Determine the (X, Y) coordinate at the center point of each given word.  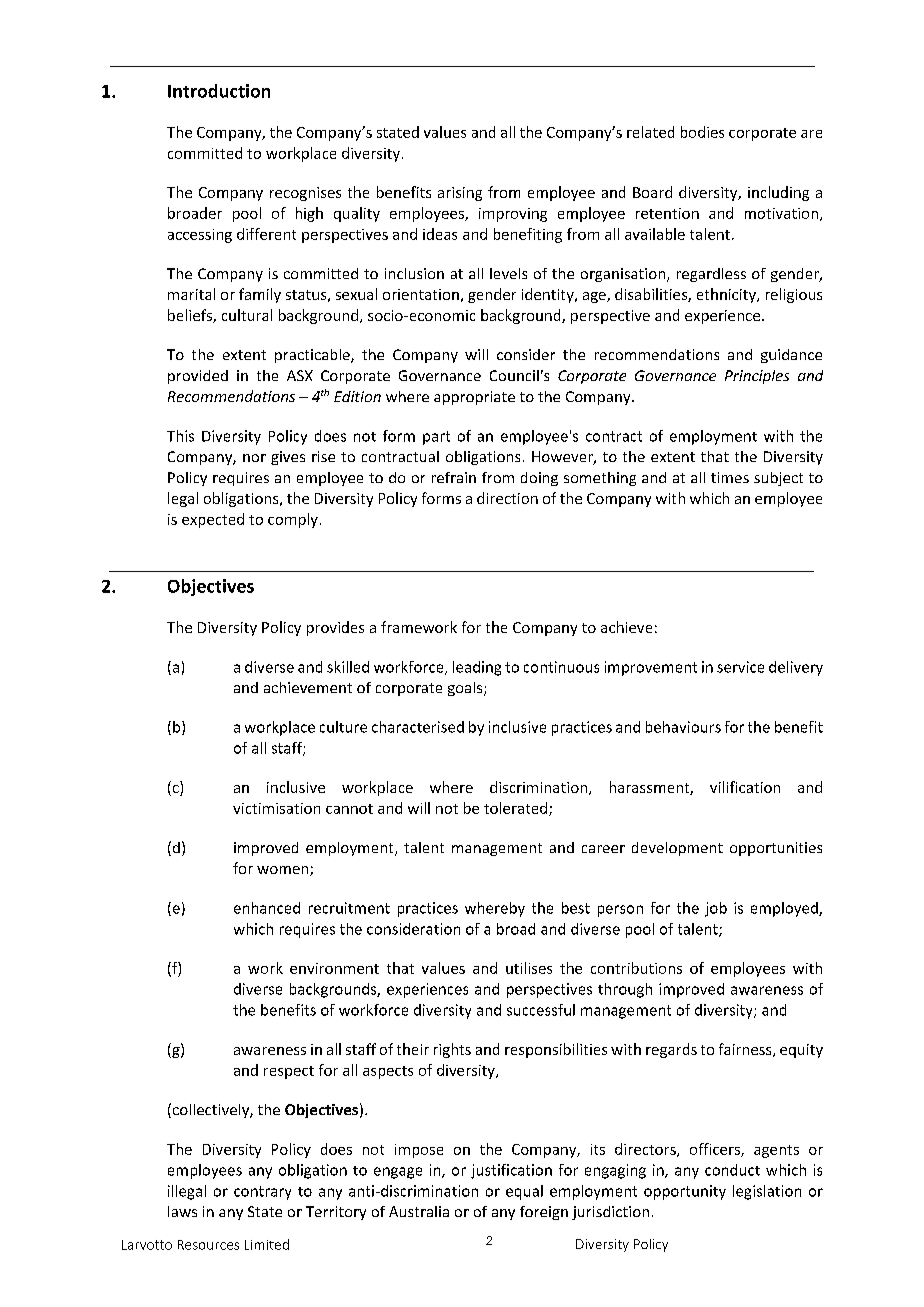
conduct (732, 1170)
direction (507, 498)
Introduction (219, 91)
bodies (702, 132)
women (284, 871)
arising (460, 194)
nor (254, 458)
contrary (262, 1193)
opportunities (776, 849)
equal (524, 1192)
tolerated (517, 809)
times (730, 477)
